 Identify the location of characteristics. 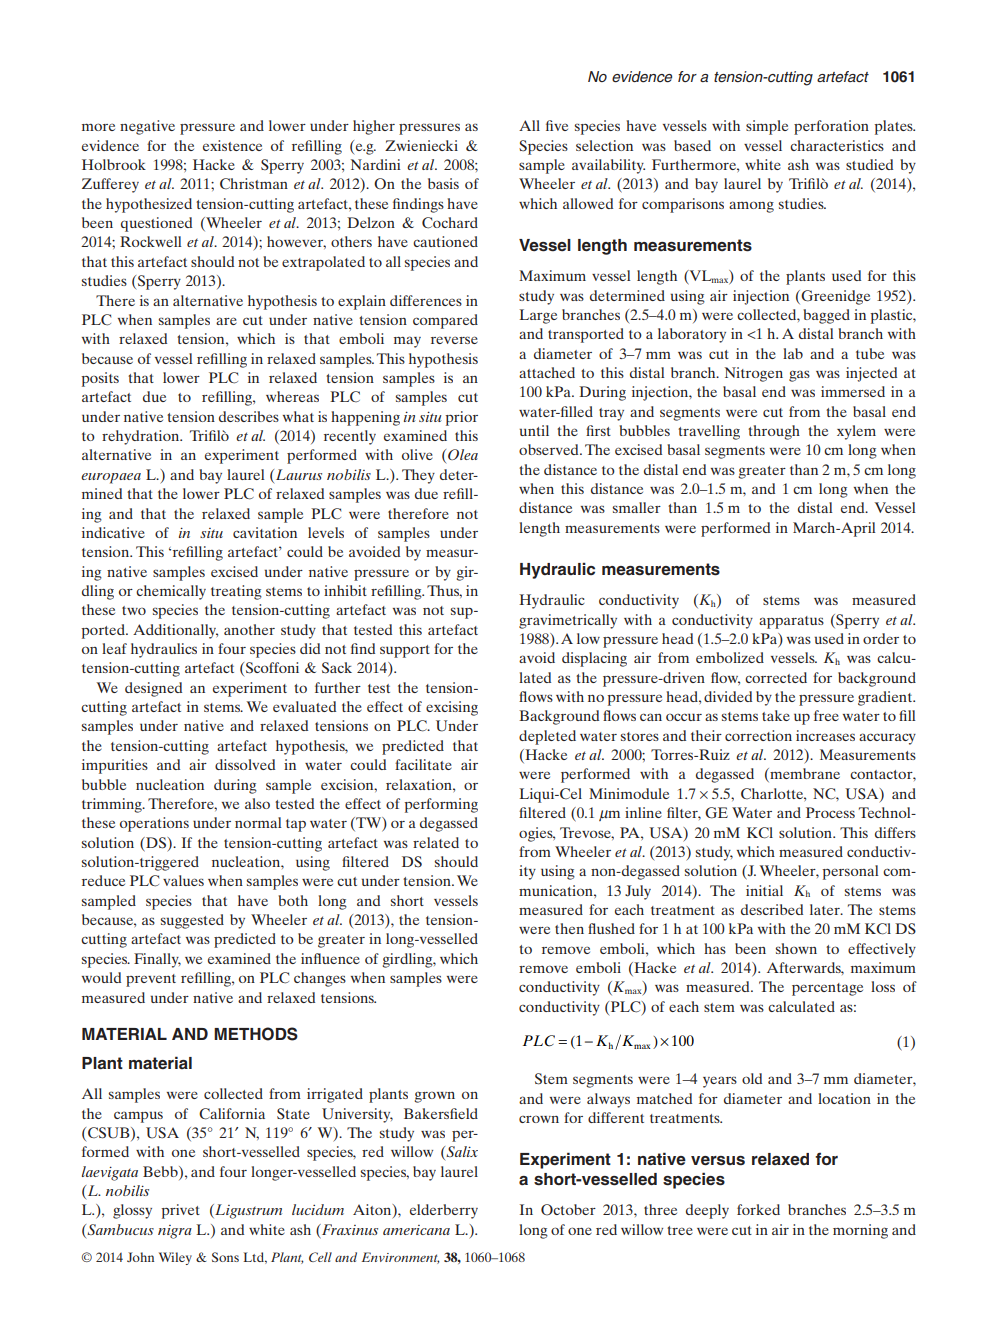
(837, 145).
